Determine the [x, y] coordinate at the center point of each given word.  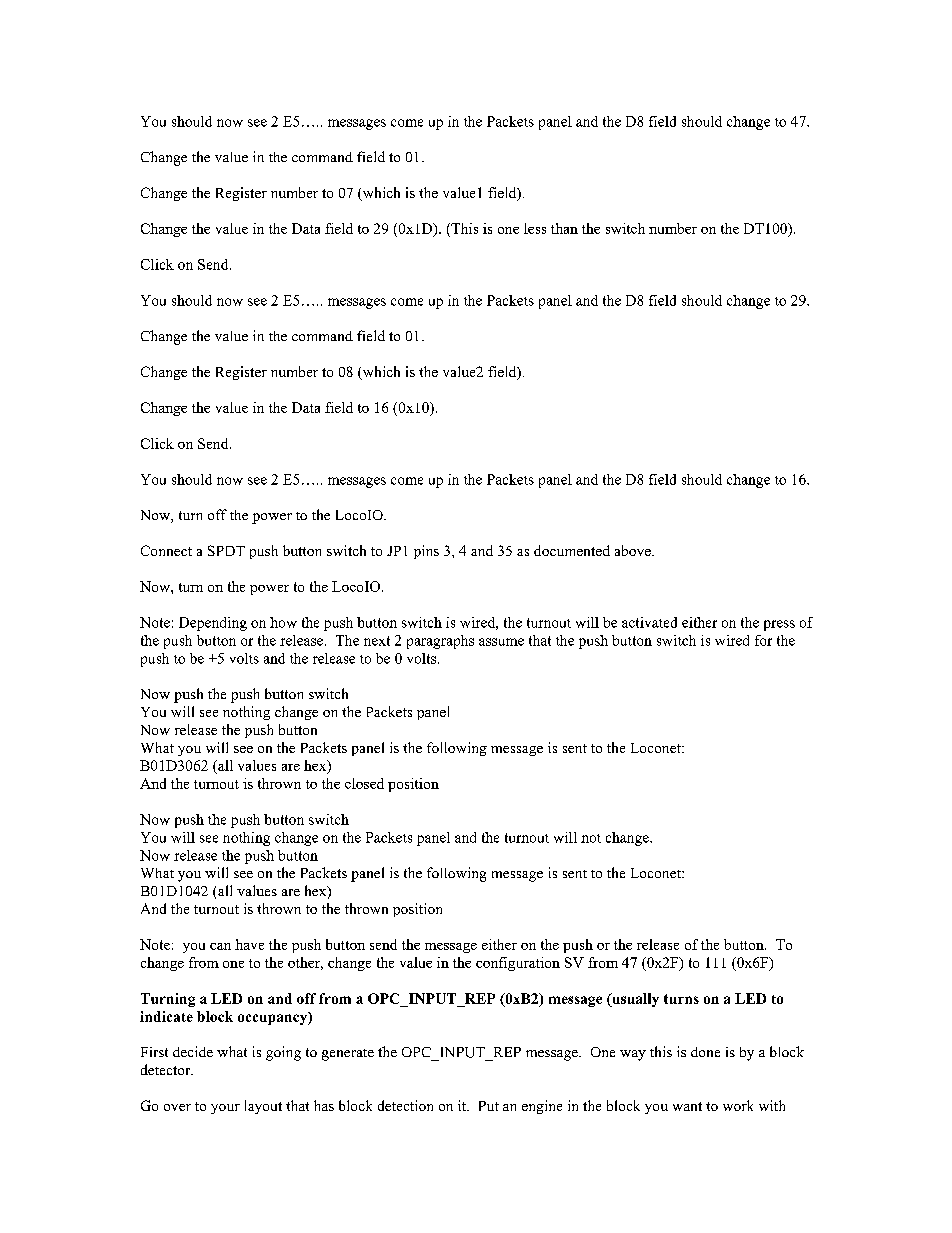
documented [572, 550]
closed [364, 783]
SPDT [226, 550]
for [763, 640]
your [225, 1109]
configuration [518, 964]
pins [426, 552]
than [564, 228]
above [634, 550]
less [535, 228]
